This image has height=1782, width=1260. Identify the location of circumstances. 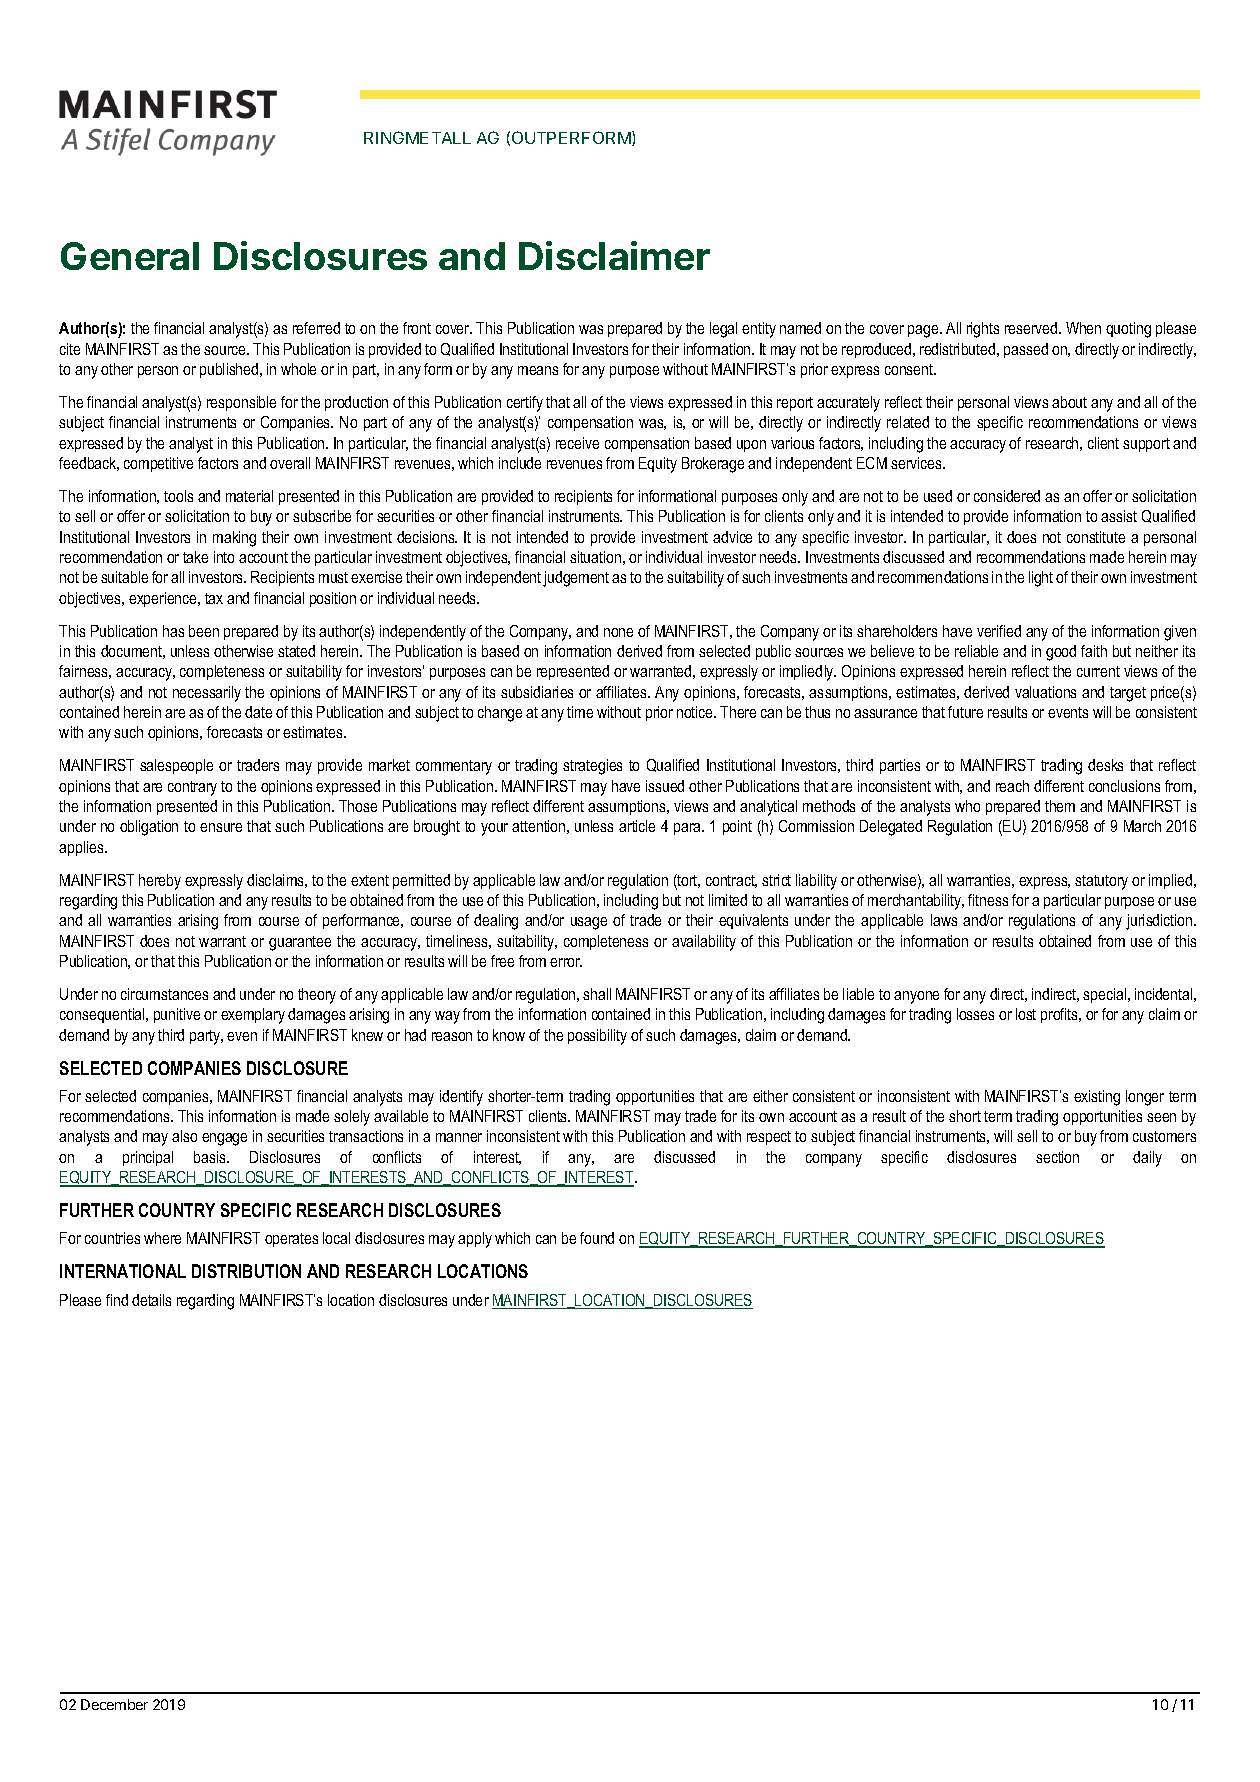
(164, 994).
